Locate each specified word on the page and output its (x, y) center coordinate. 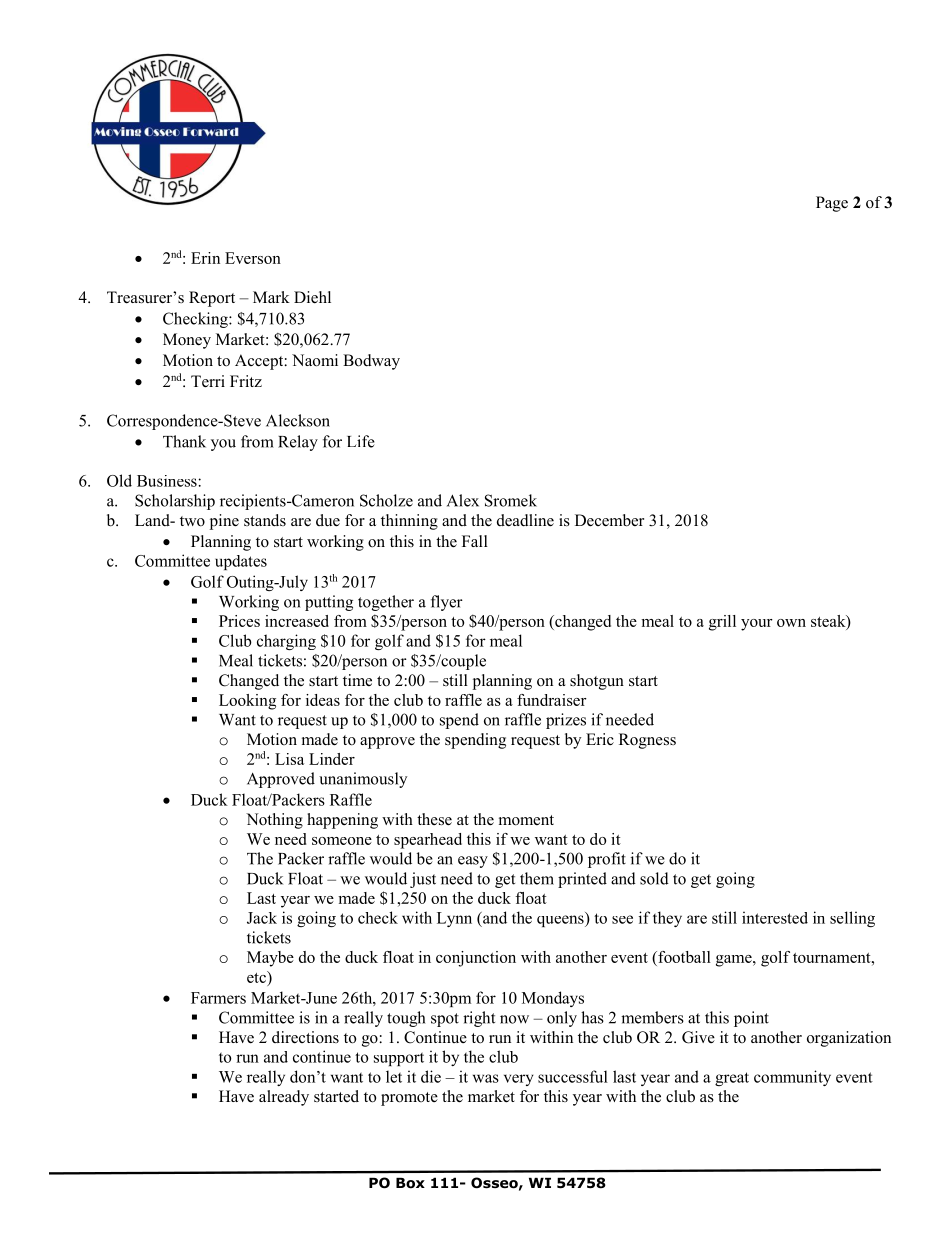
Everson (253, 258)
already (284, 1098)
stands (265, 520)
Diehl (312, 297)
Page (832, 204)
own (791, 623)
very (519, 1080)
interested (775, 917)
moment (526, 820)
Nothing (274, 821)
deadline (525, 520)
